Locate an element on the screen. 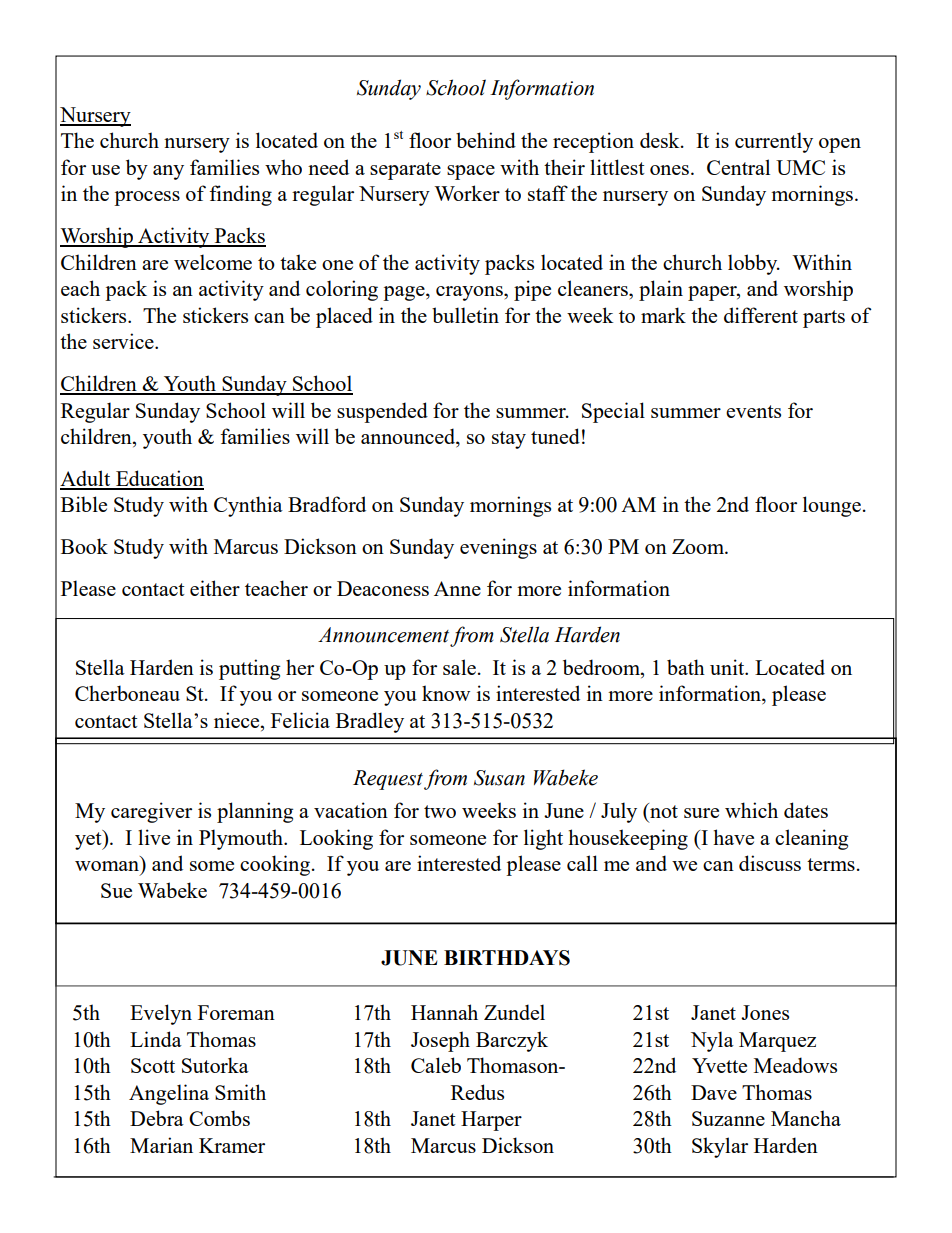  Harper is located at coordinates (491, 1121).
